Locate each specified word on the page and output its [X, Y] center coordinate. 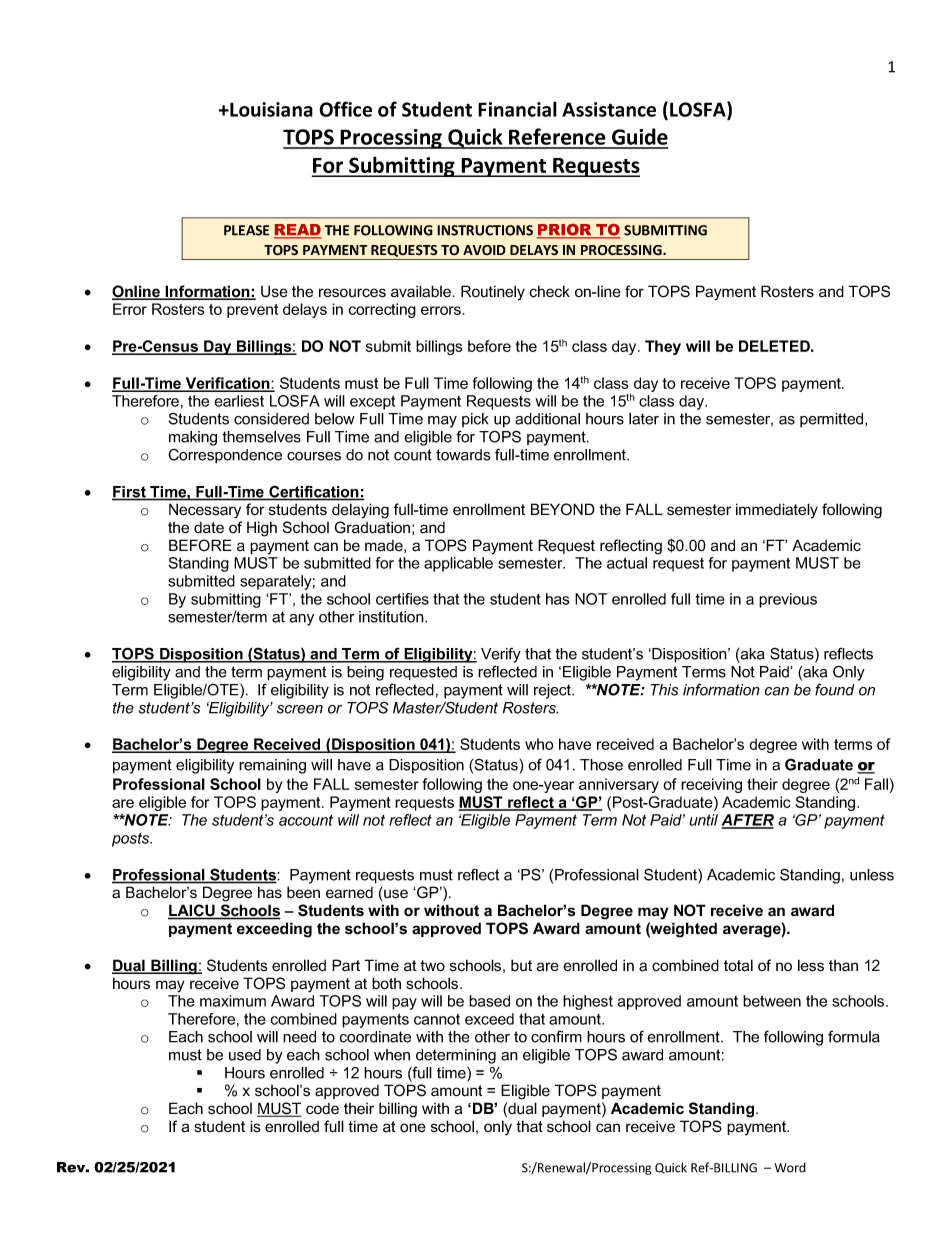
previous [788, 600]
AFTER [747, 821]
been [303, 892]
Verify [501, 655]
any [302, 620]
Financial [517, 109]
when [392, 1055]
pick [475, 420]
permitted [833, 420]
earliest [239, 401]
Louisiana [270, 109]
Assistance [609, 109]
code [322, 1109]
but [521, 965]
